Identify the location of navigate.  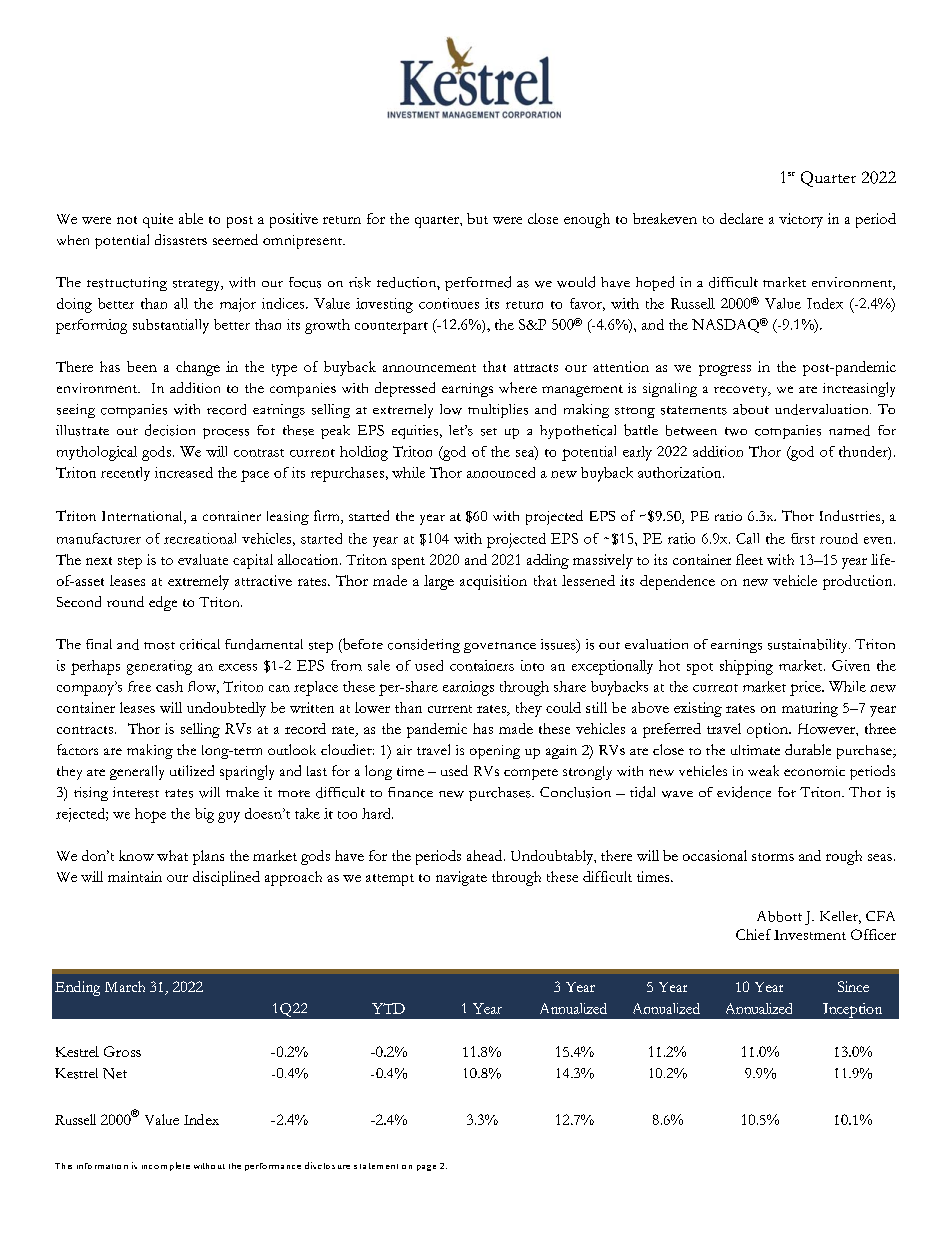
(461, 878).
